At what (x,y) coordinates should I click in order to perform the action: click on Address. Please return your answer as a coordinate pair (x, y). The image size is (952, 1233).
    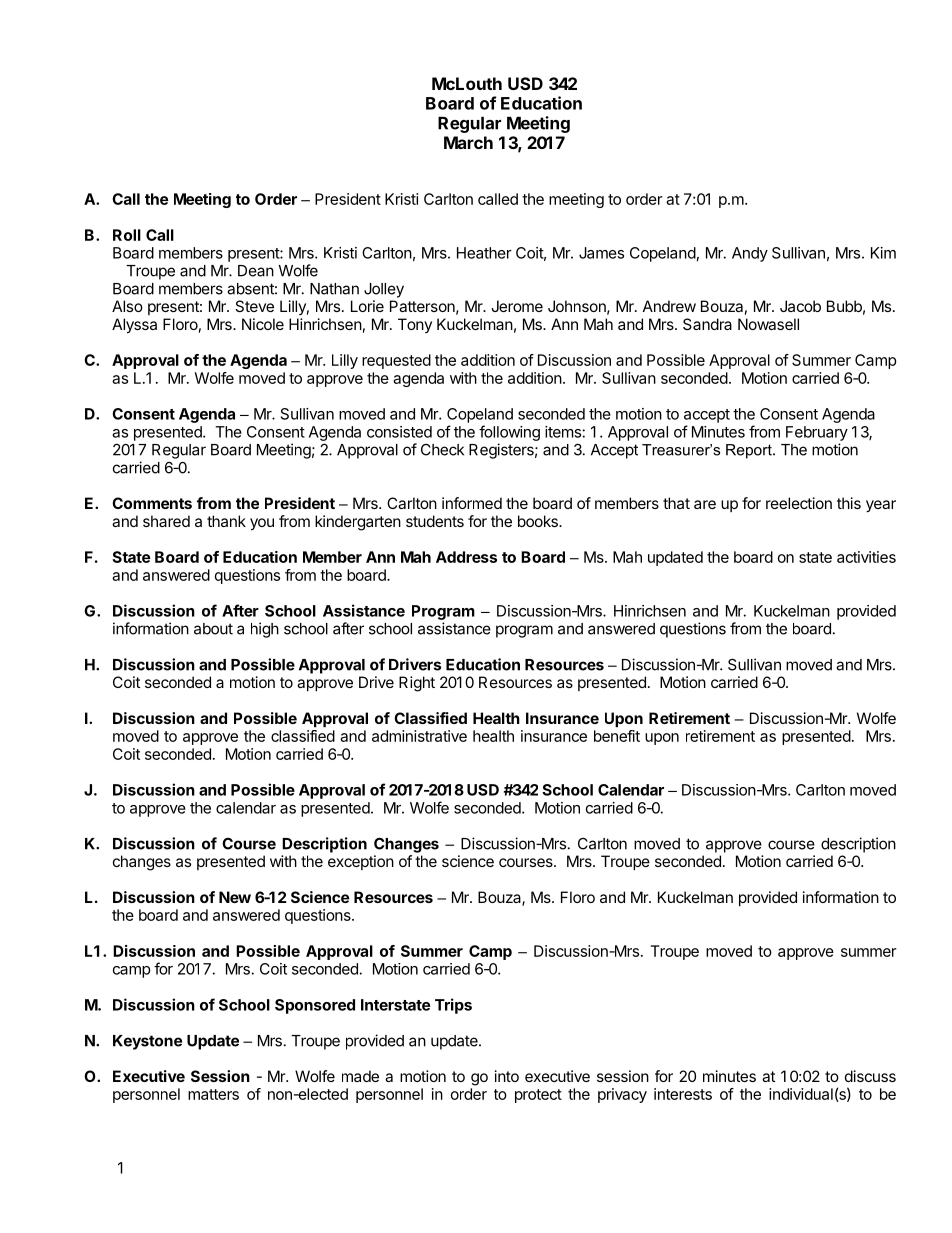
    Looking at the image, I should click on (466, 557).
